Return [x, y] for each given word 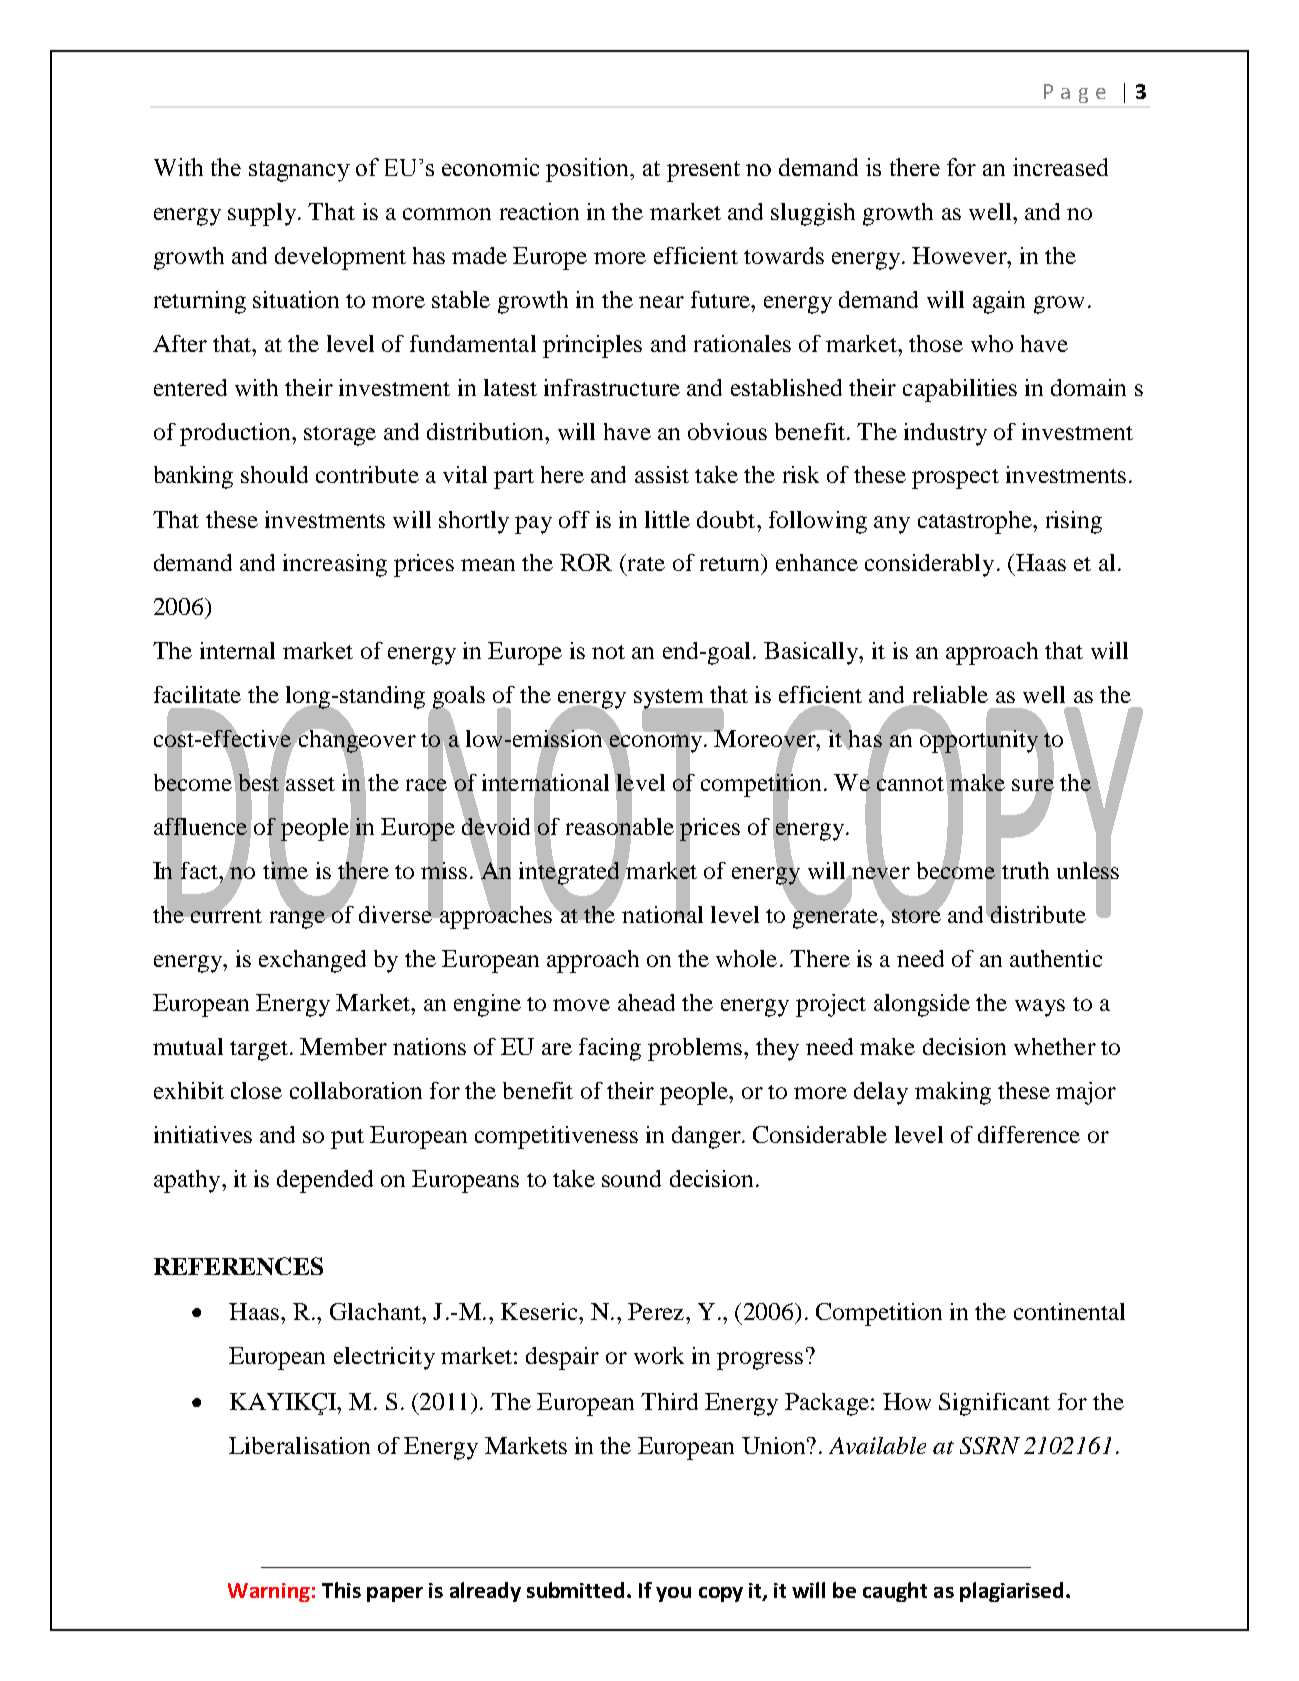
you [673, 1594]
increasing [335, 565]
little [667, 519]
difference [1029, 1134]
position [589, 170]
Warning [269, 1592]
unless [1088, 870]
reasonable [620, 826]
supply [263, 214]
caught [895, 1592]
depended [325, 1181]
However [960, 255]
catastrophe [976, 522]
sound [631, 1178]
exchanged [312, 961]
